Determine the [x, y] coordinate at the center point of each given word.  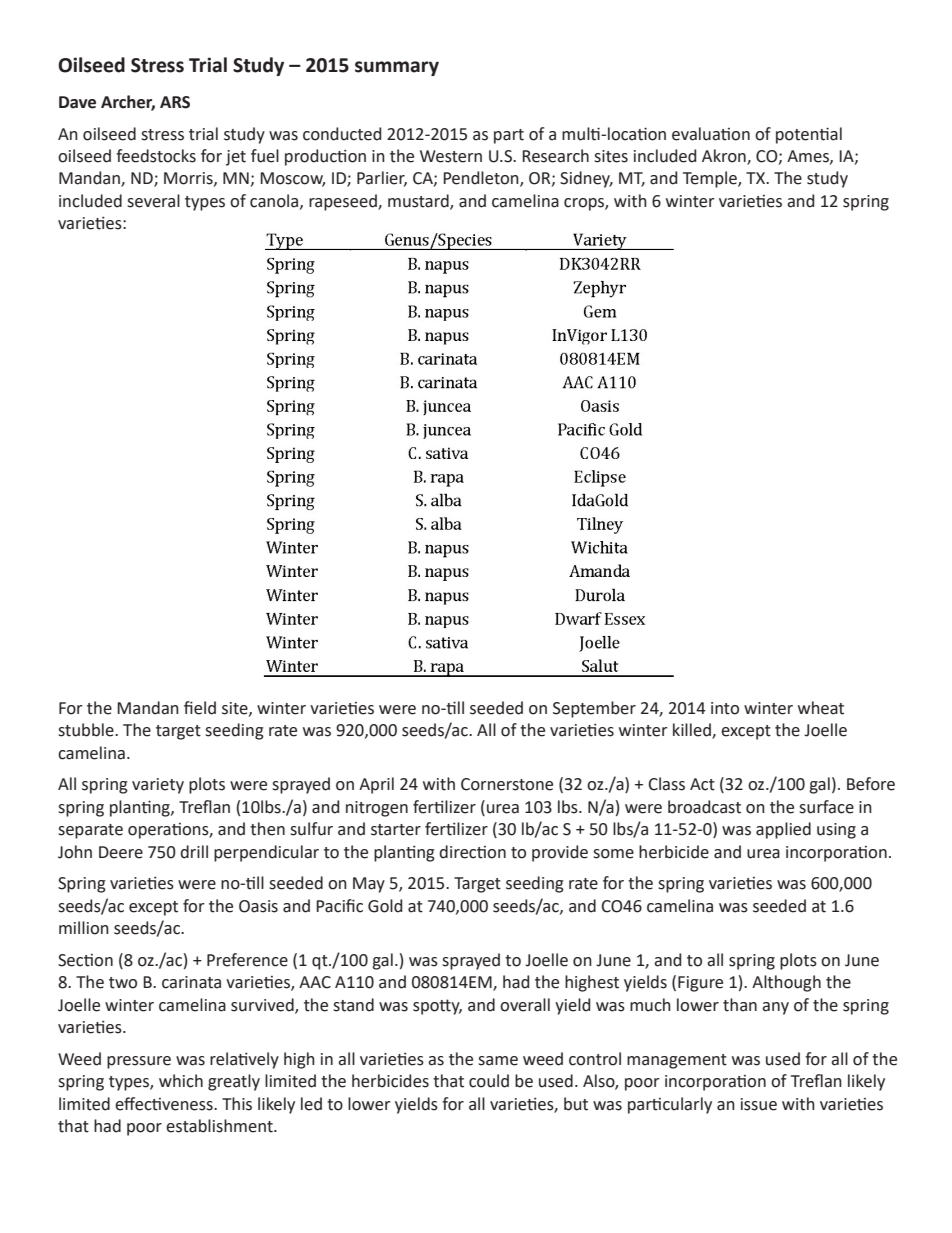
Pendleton [482, 179]
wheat [821, 708]
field [200, 708]
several [153, 201]
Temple [711, 179]
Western [451, 156]
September [594, 709]
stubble [87, 730]
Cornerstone [507, 784]
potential [809, 135]
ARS [175, 102]
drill [194, 852]
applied [783, 830]
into [725, 708]
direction [472, 852]
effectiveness [165, 1104]
